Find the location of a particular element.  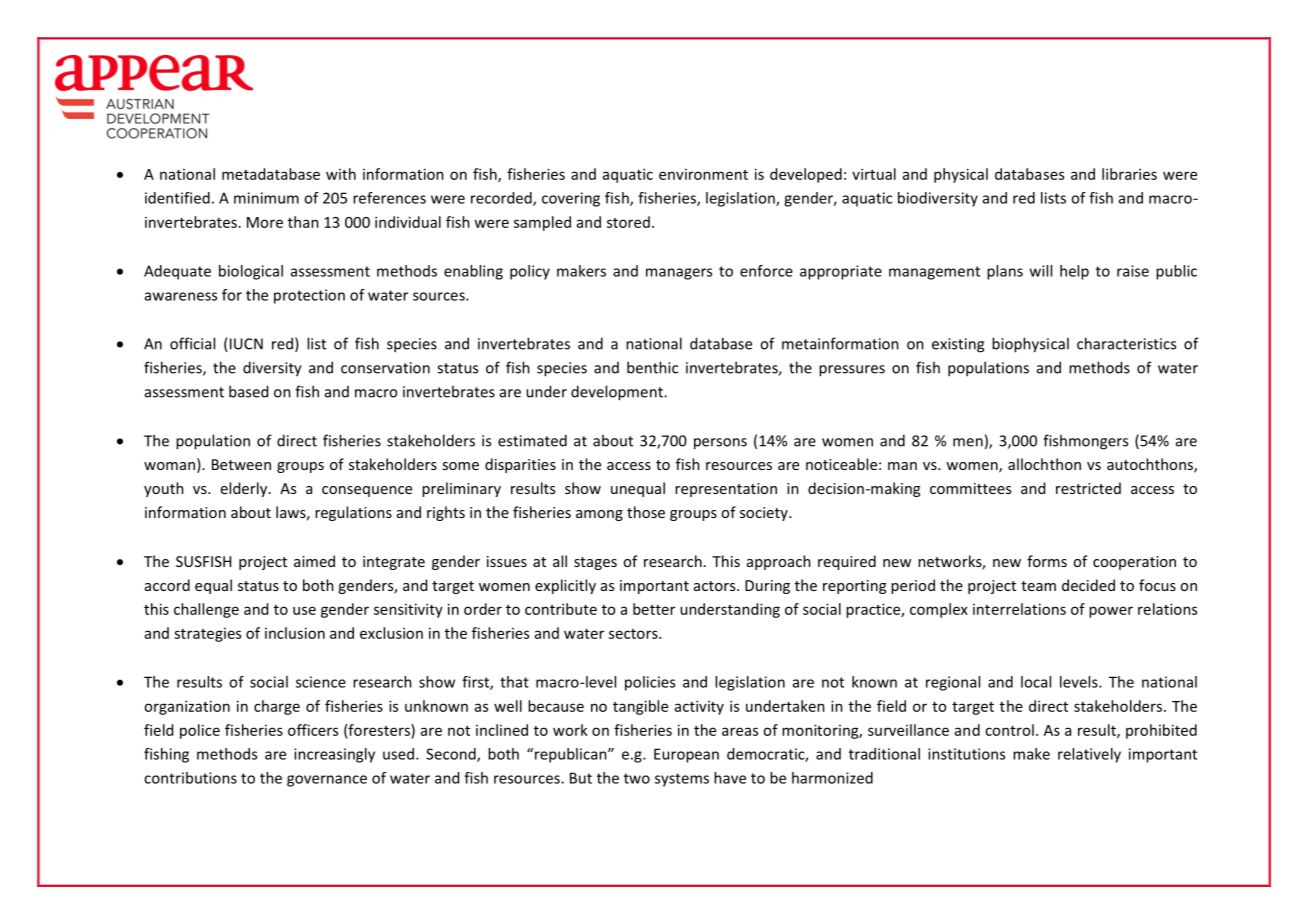

elderly is located at coordinates (245, 489).
